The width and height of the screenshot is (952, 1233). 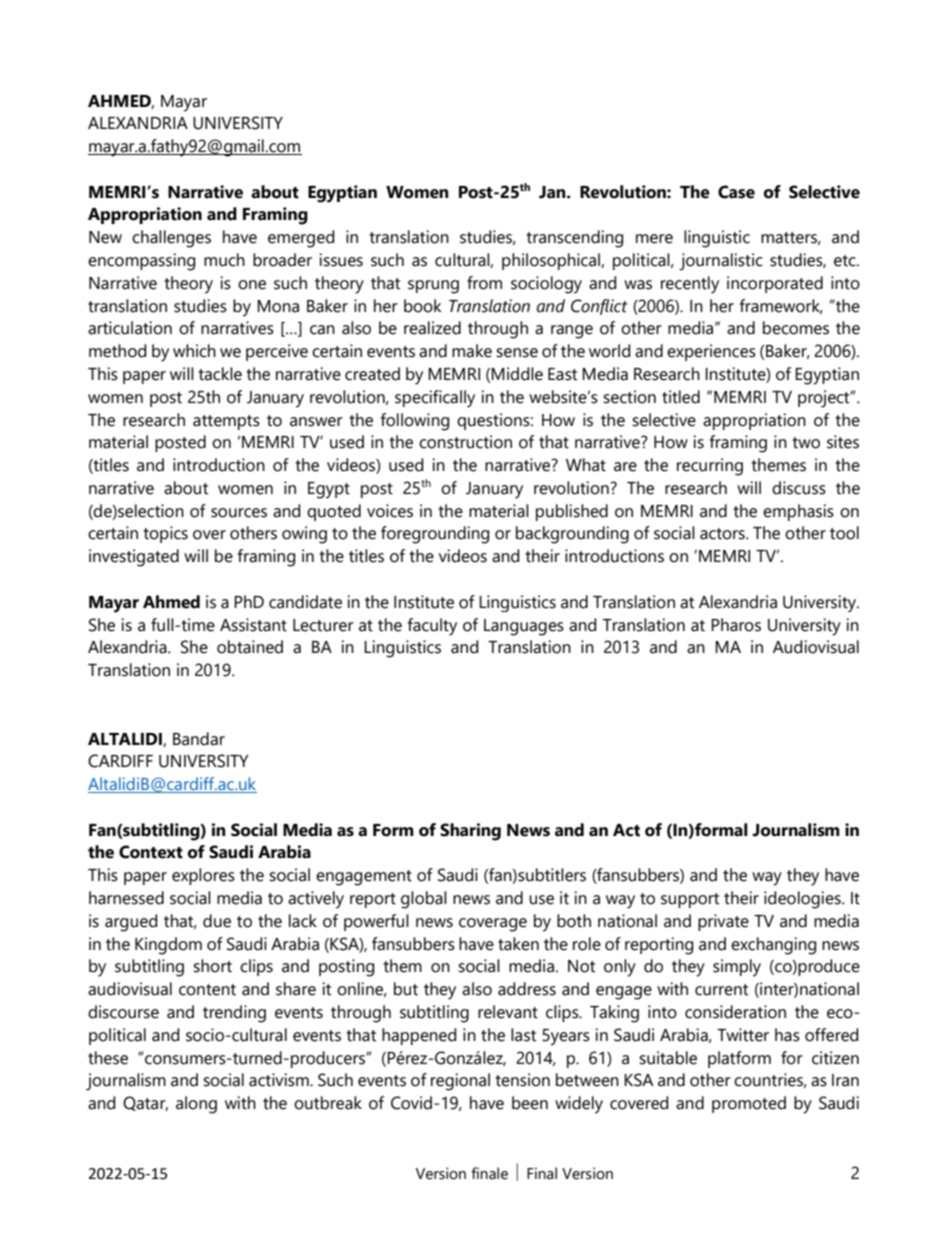 I want to click on emphasis, so click(x=798, y=512).
